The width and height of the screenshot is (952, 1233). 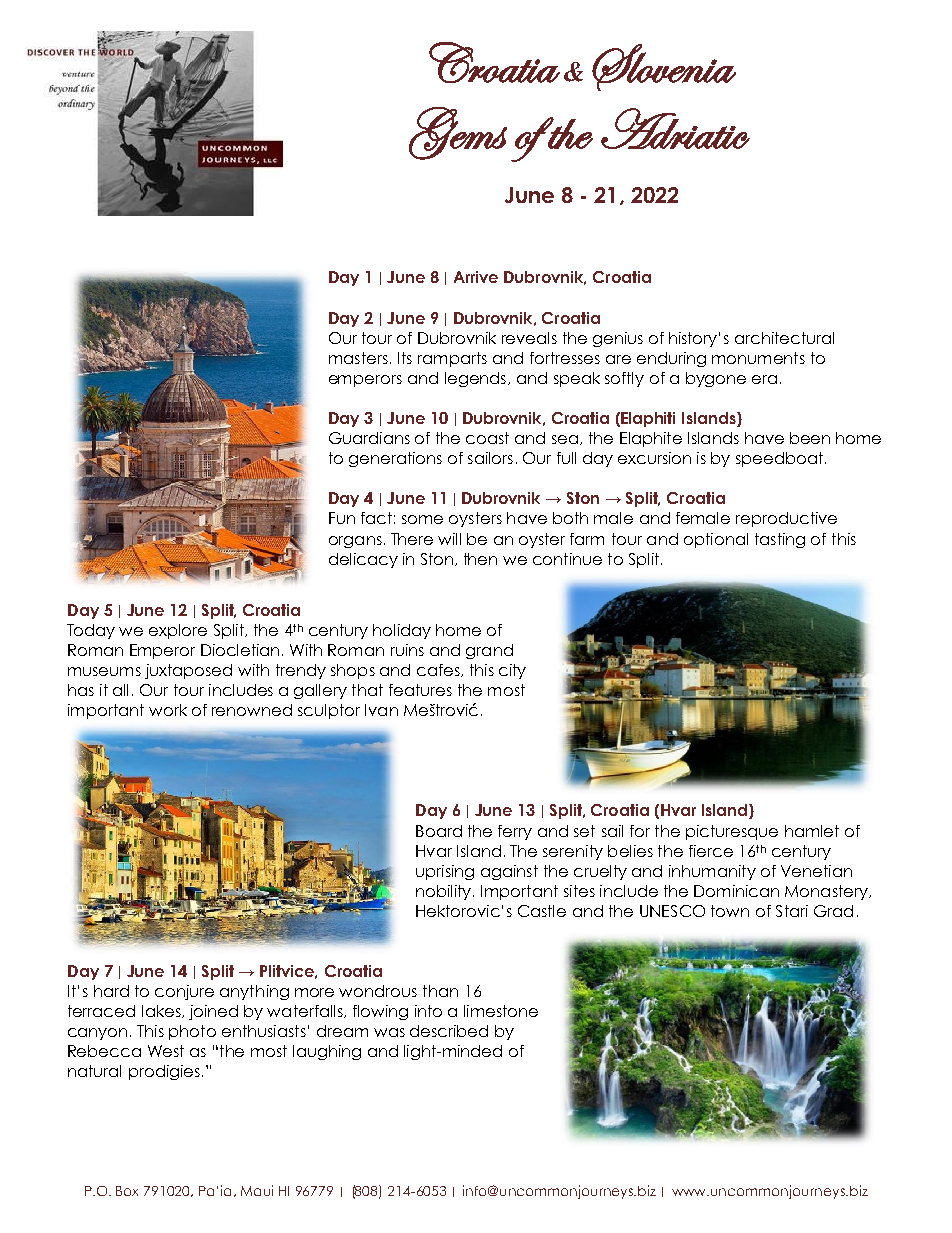 I want to click on described, so click(x=449, y=1031).
